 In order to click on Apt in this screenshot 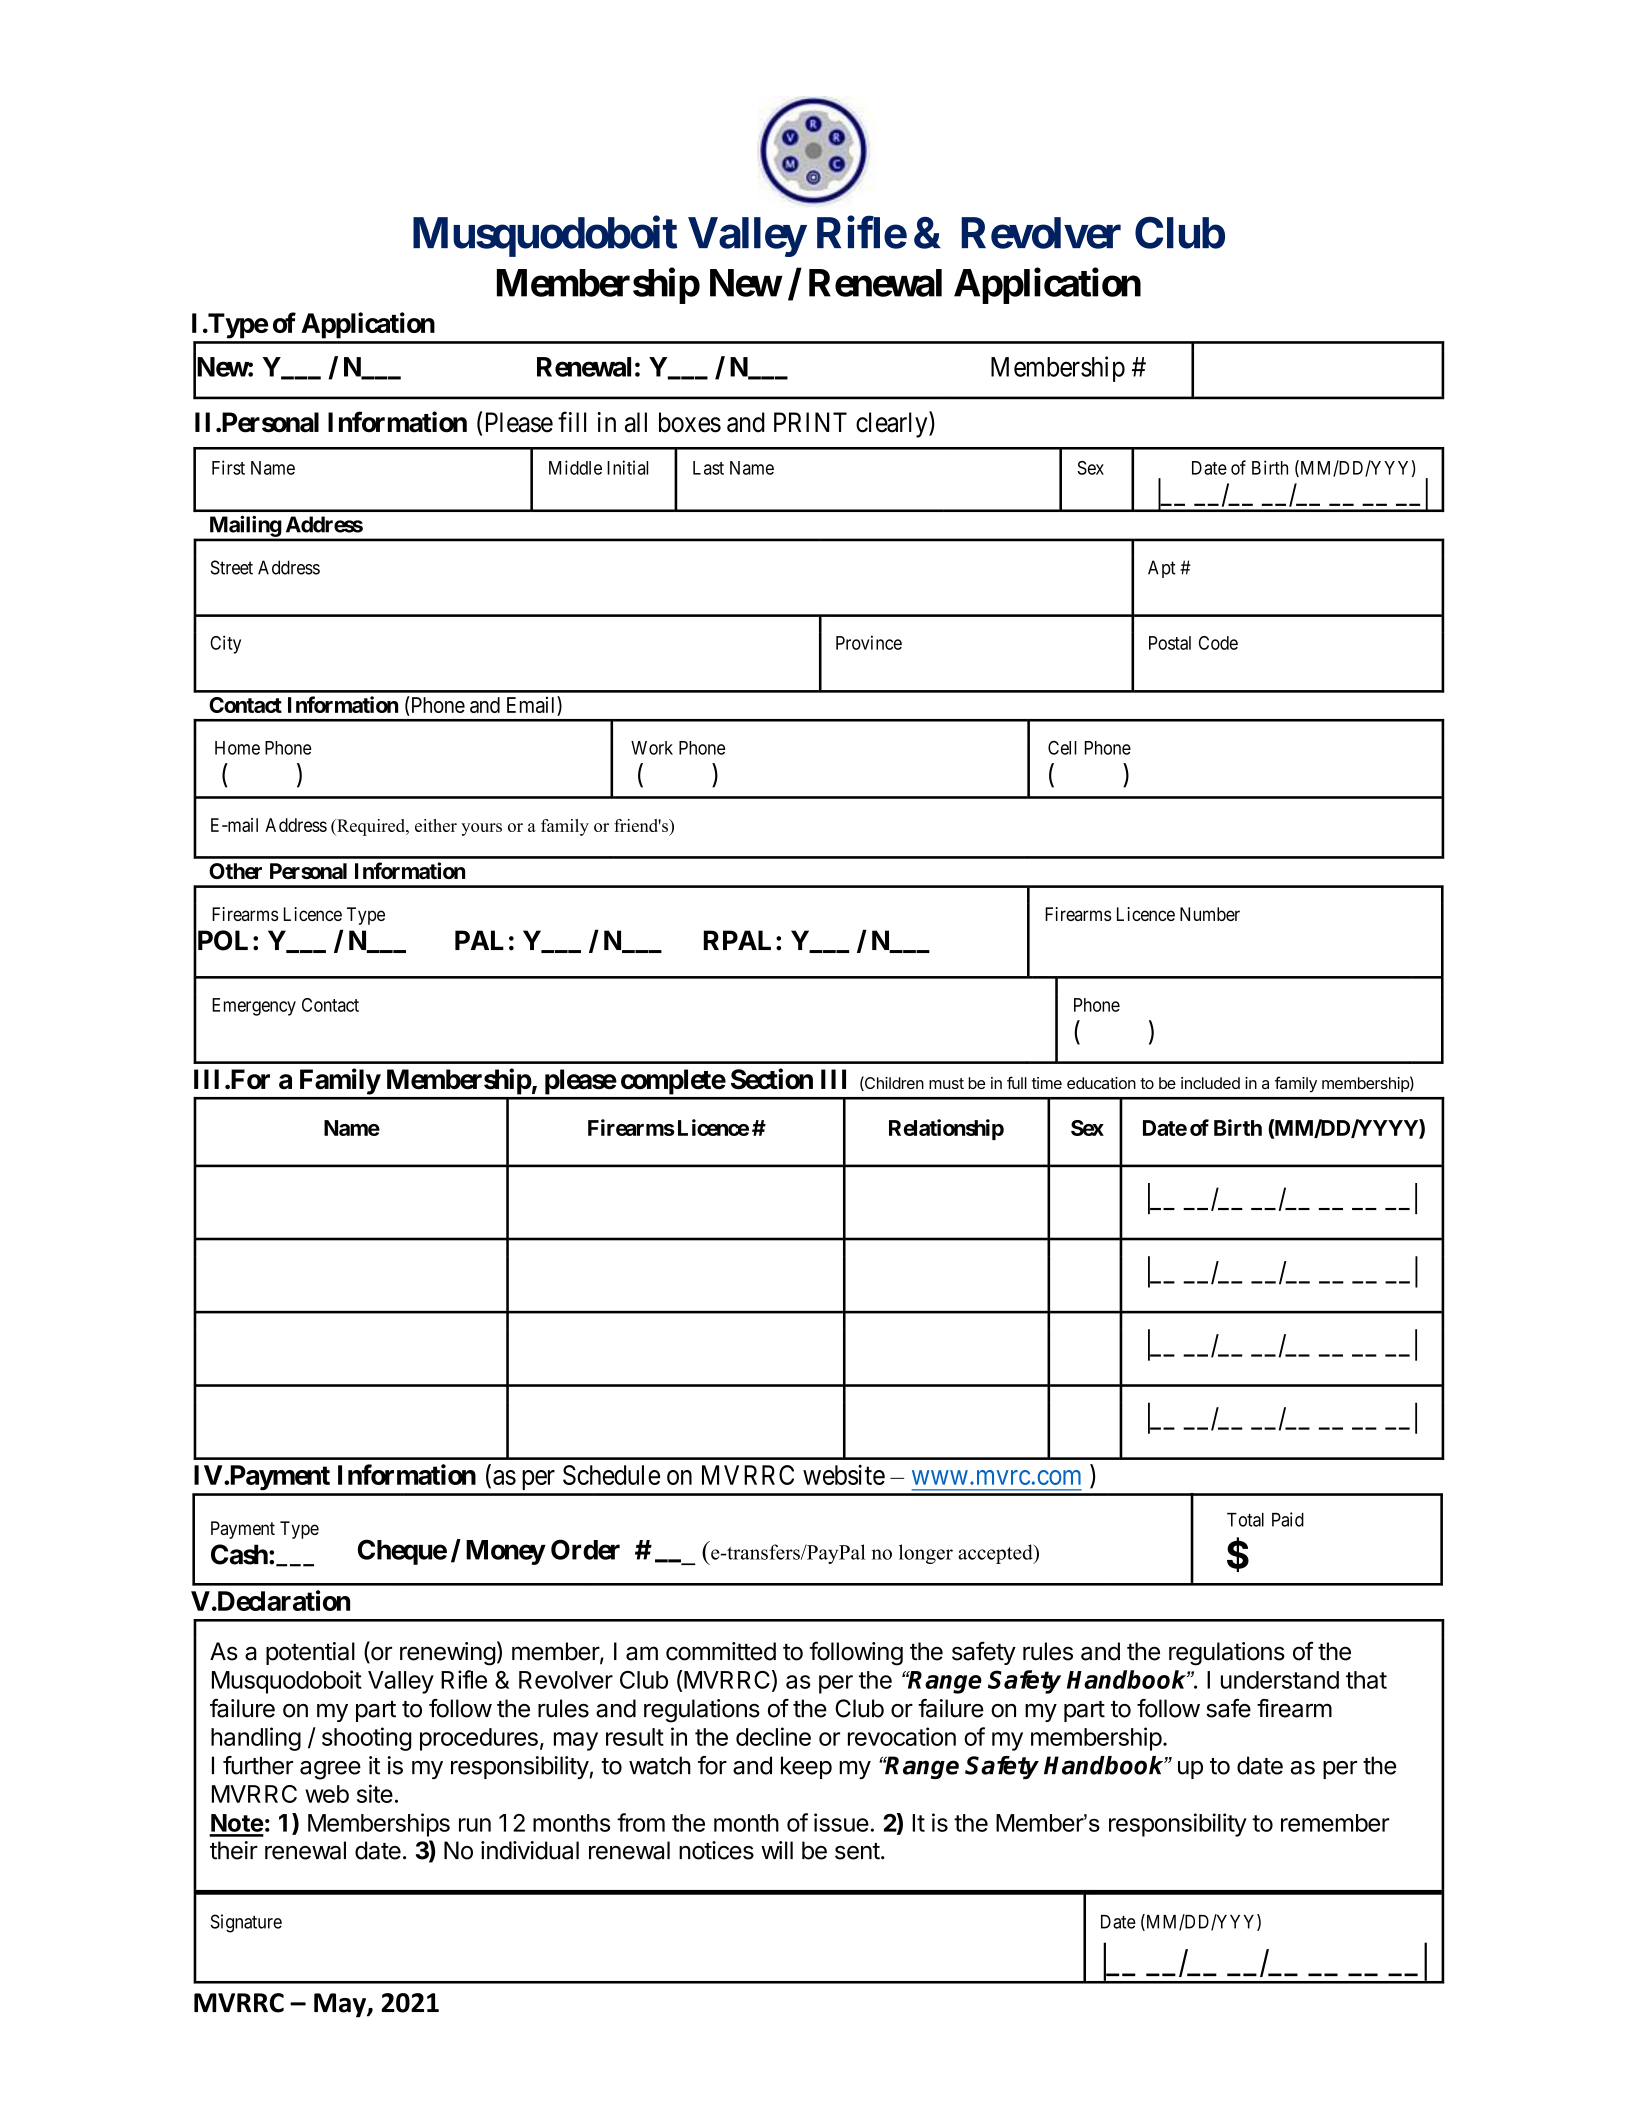, I will do `click(1162, 569)`.
